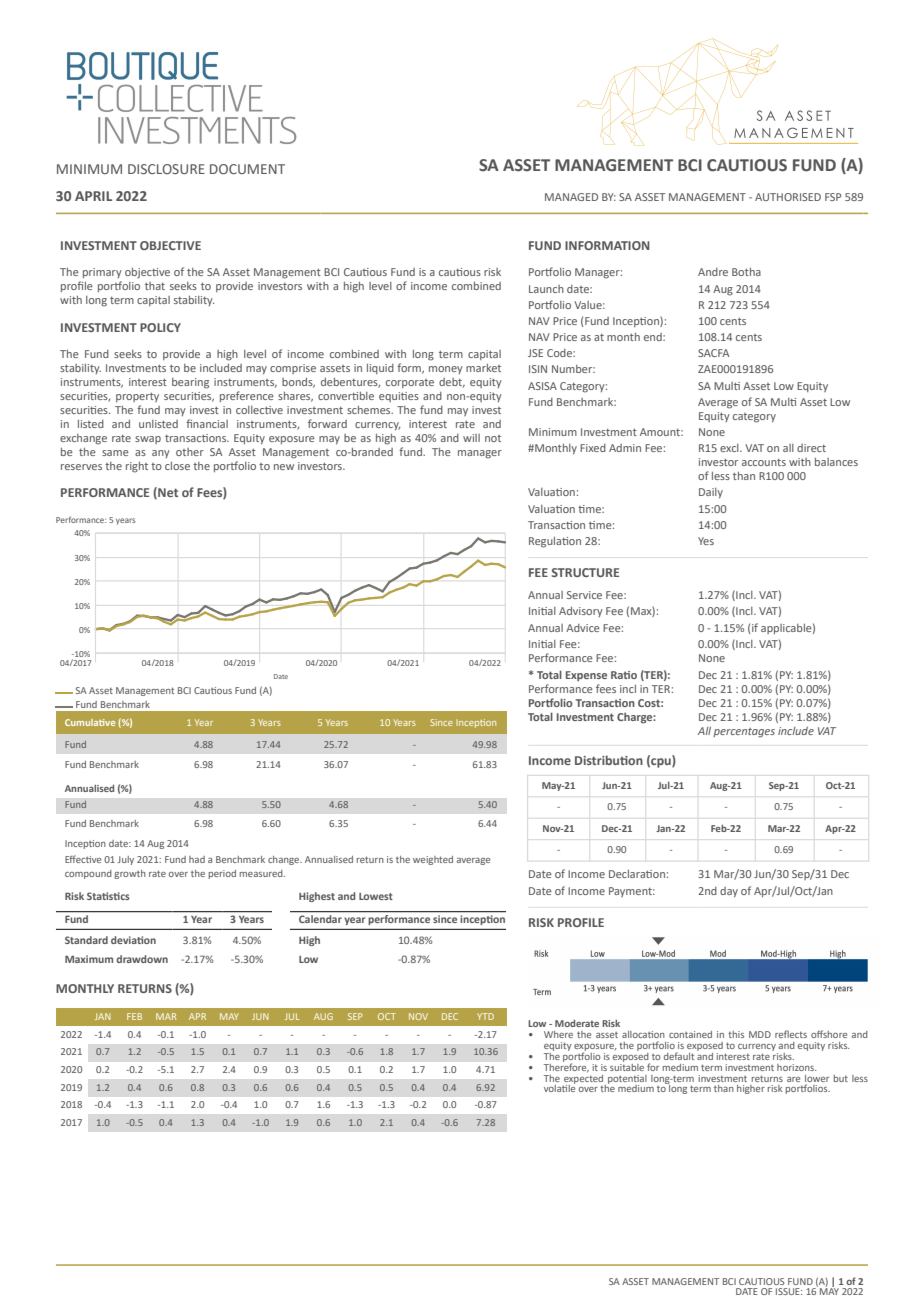 The image size is (924, 1308). What do you see at coordinates (730, 448) in the screenshot?
I see `excl` at bounding box center [730, 448].
